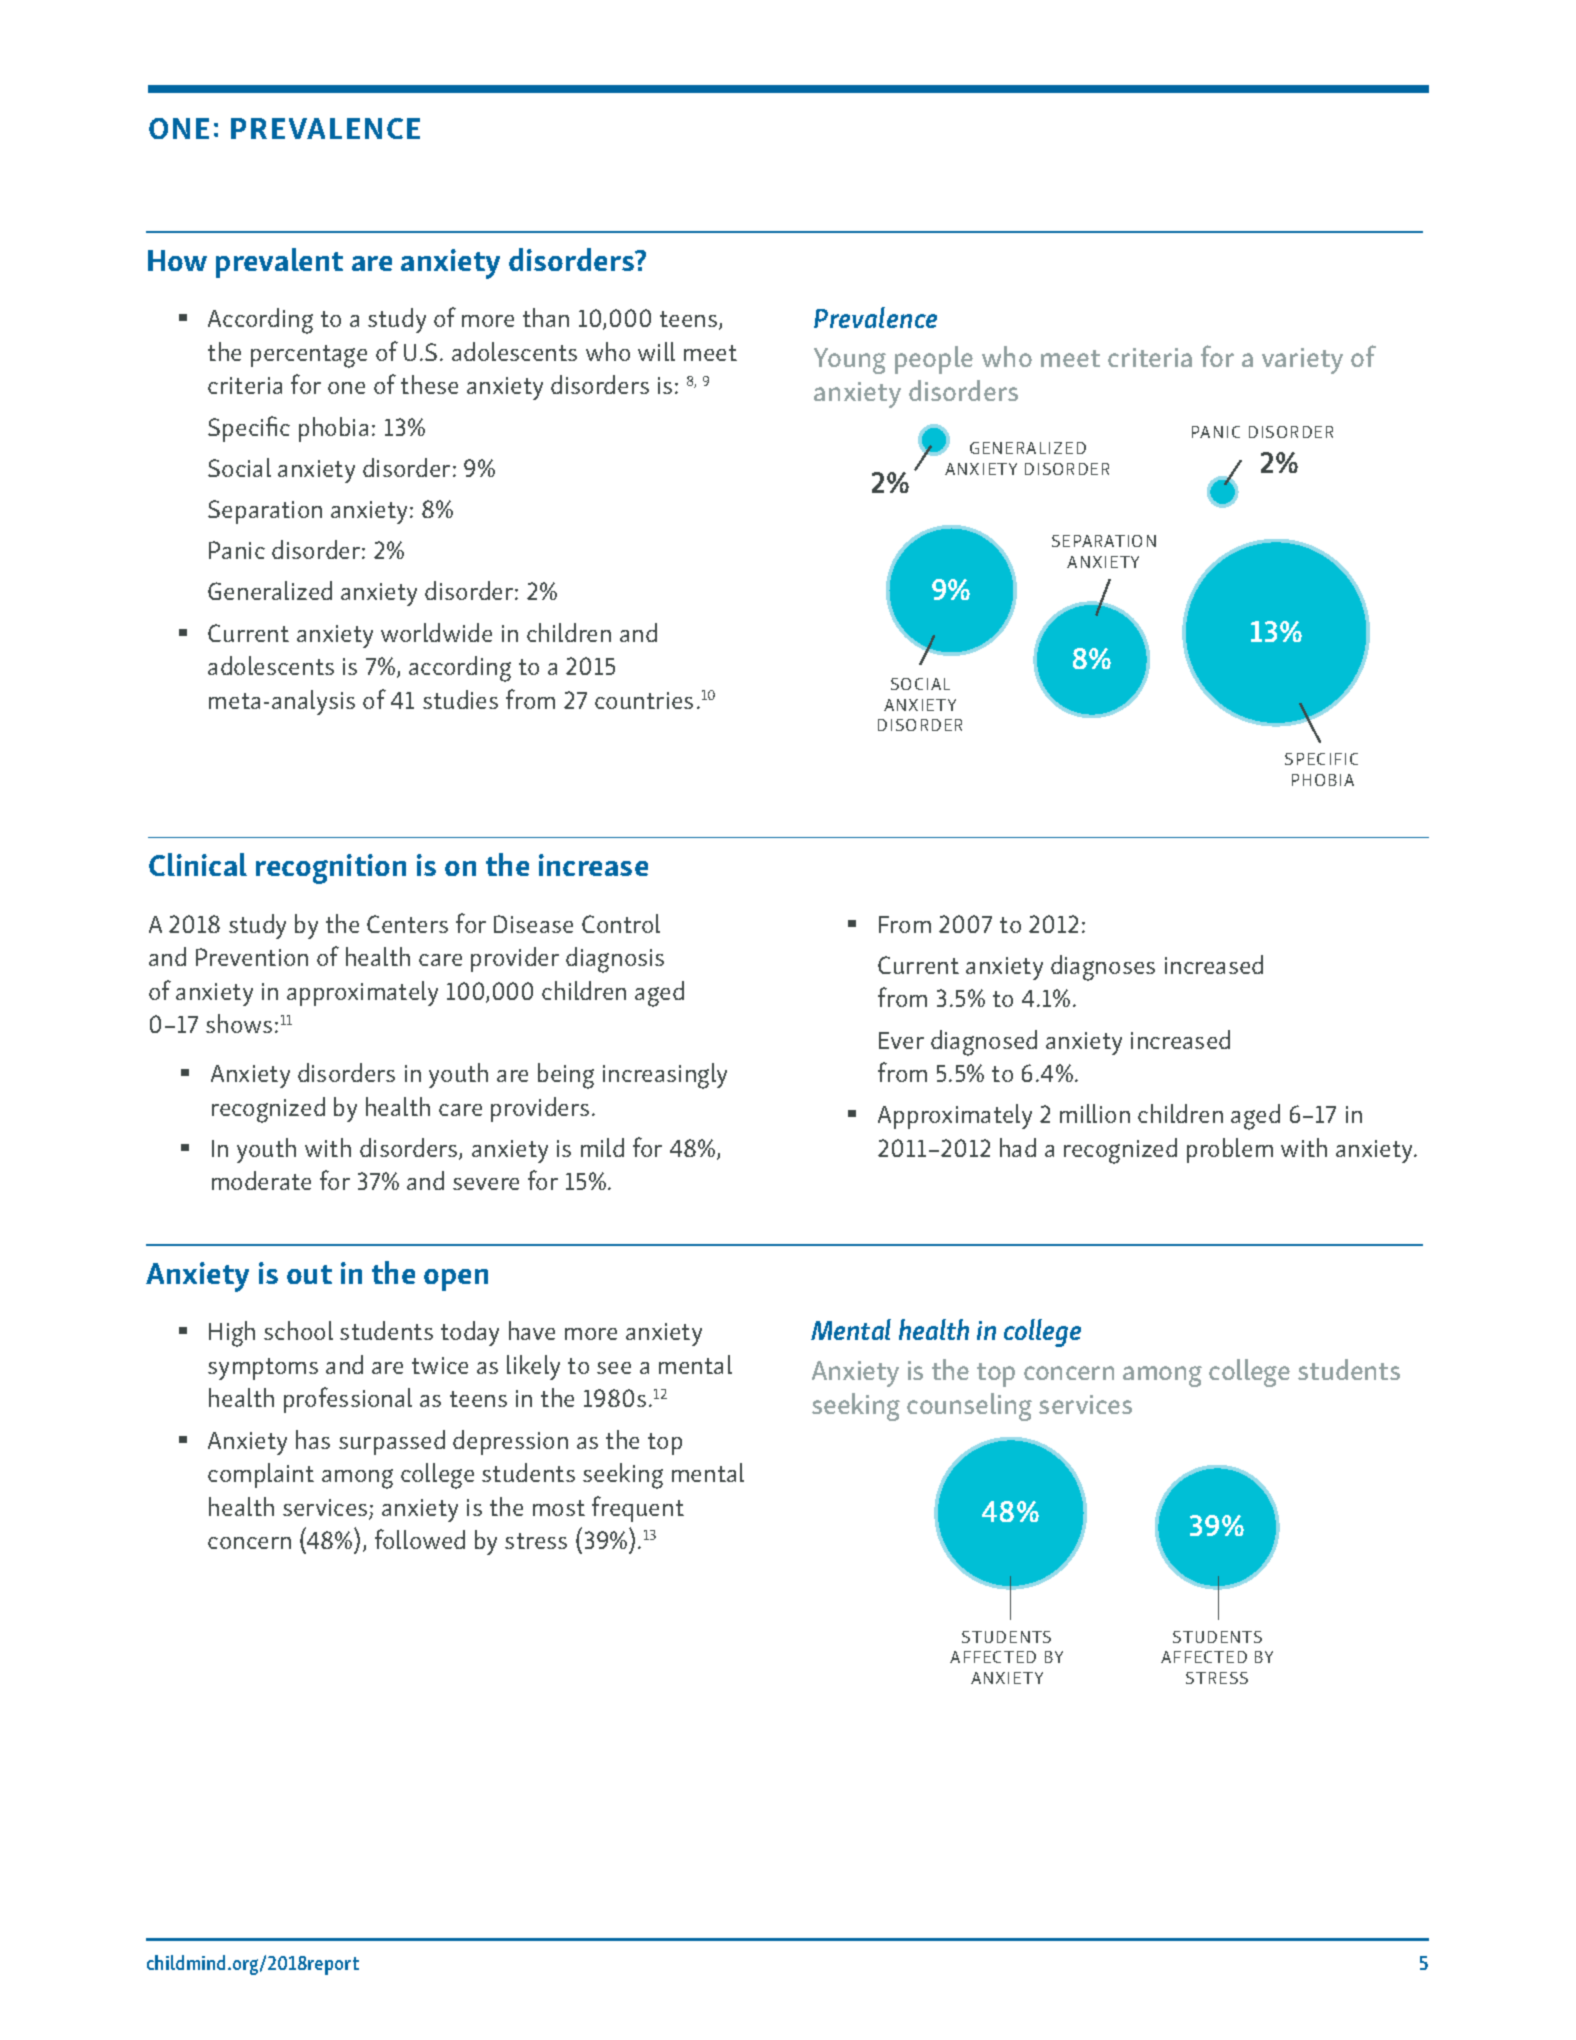 Image resolution: width=1576 pixels, height=2040 pixels. Describe the element at coordinates (261, 1475) in the screenshot. I see `complaint` at that location.
